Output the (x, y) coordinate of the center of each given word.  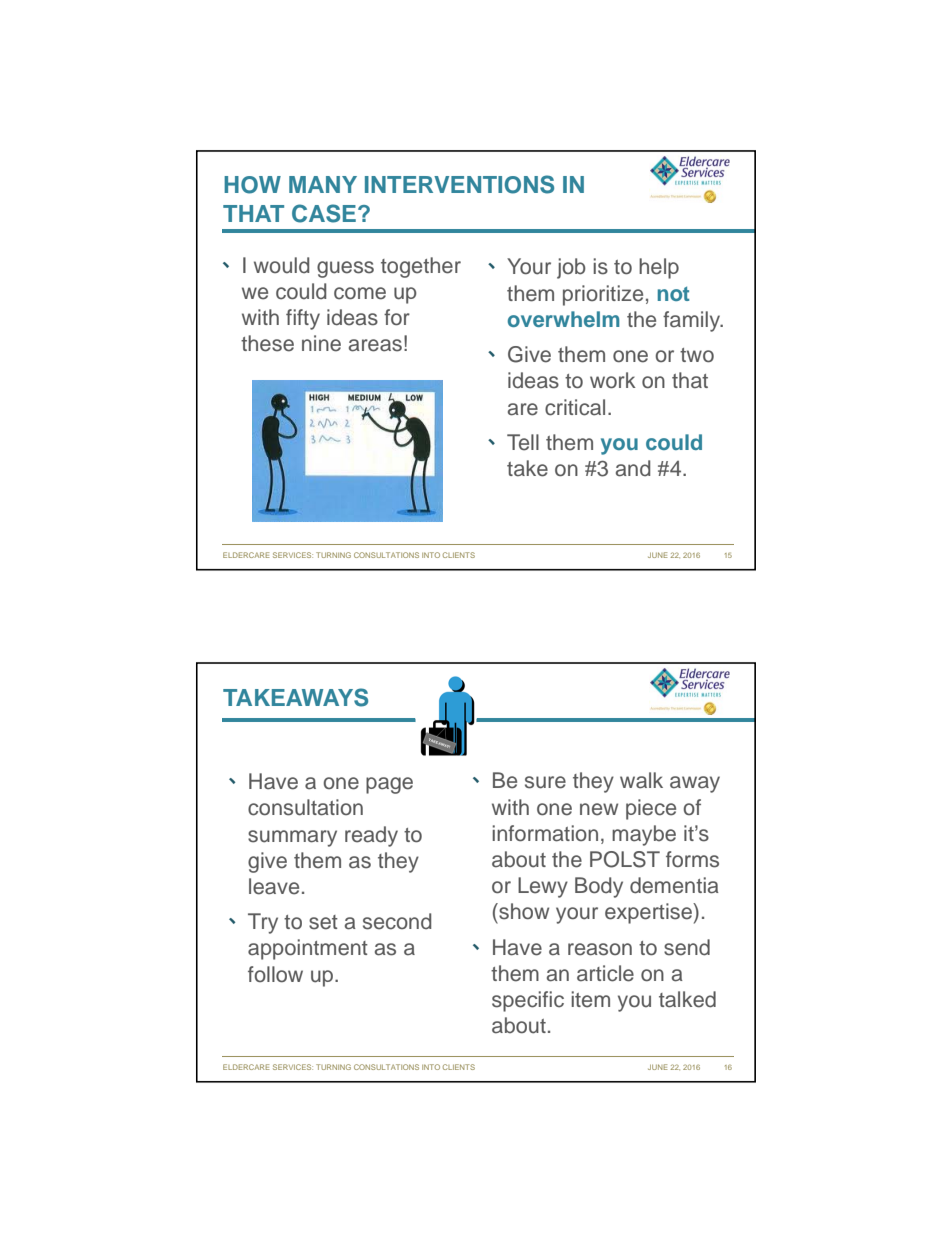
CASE (324, 213)
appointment (308, 949)
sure (545, 782)
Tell (523, 442)
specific (528, 1001)
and (633, 468)
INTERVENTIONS (459, 184)
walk (641, 780)
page (389, 785)
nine (321, 343)
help (659, 268)
